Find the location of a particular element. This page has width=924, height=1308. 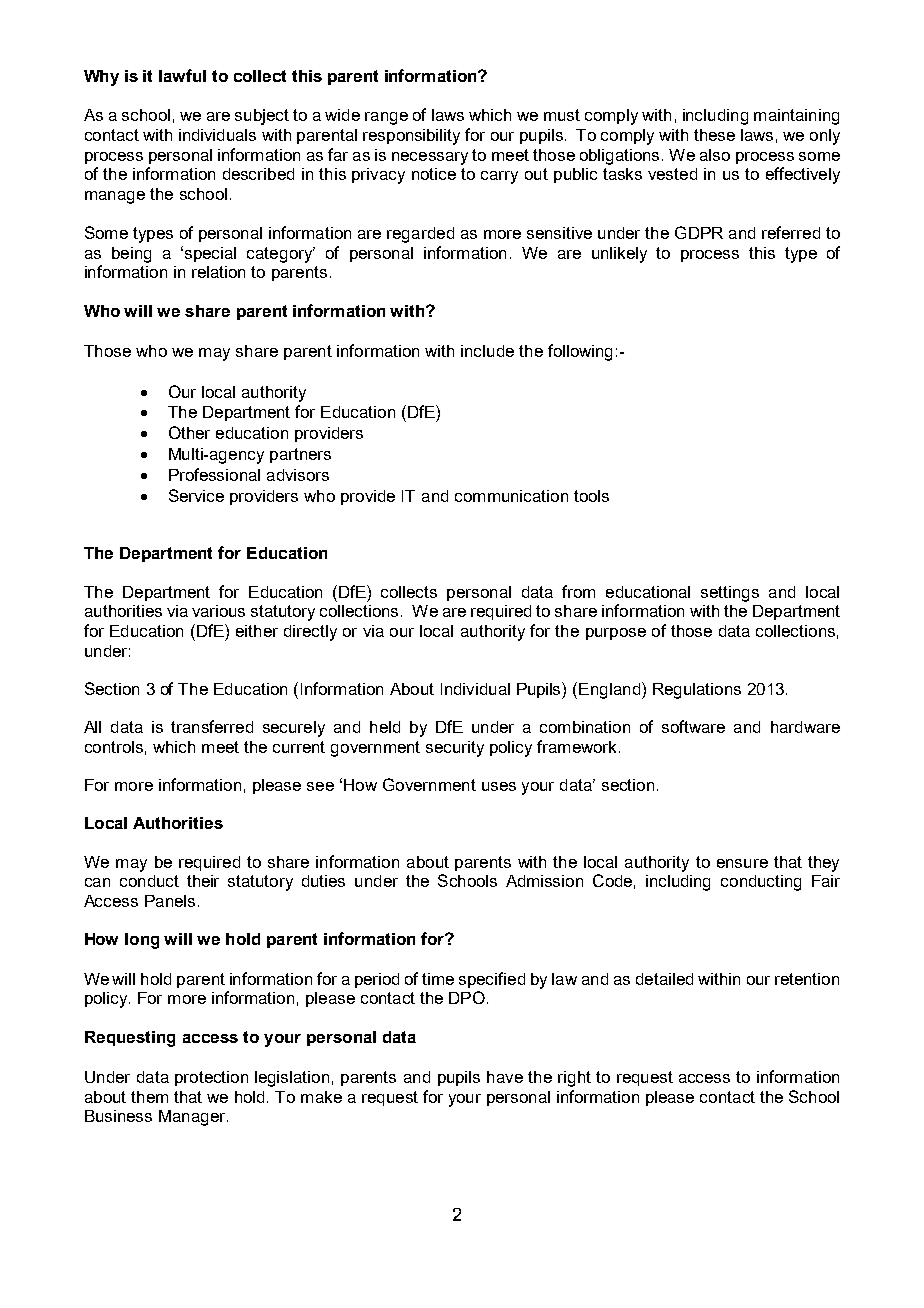

protection is located at coordinates (211, 1078).
